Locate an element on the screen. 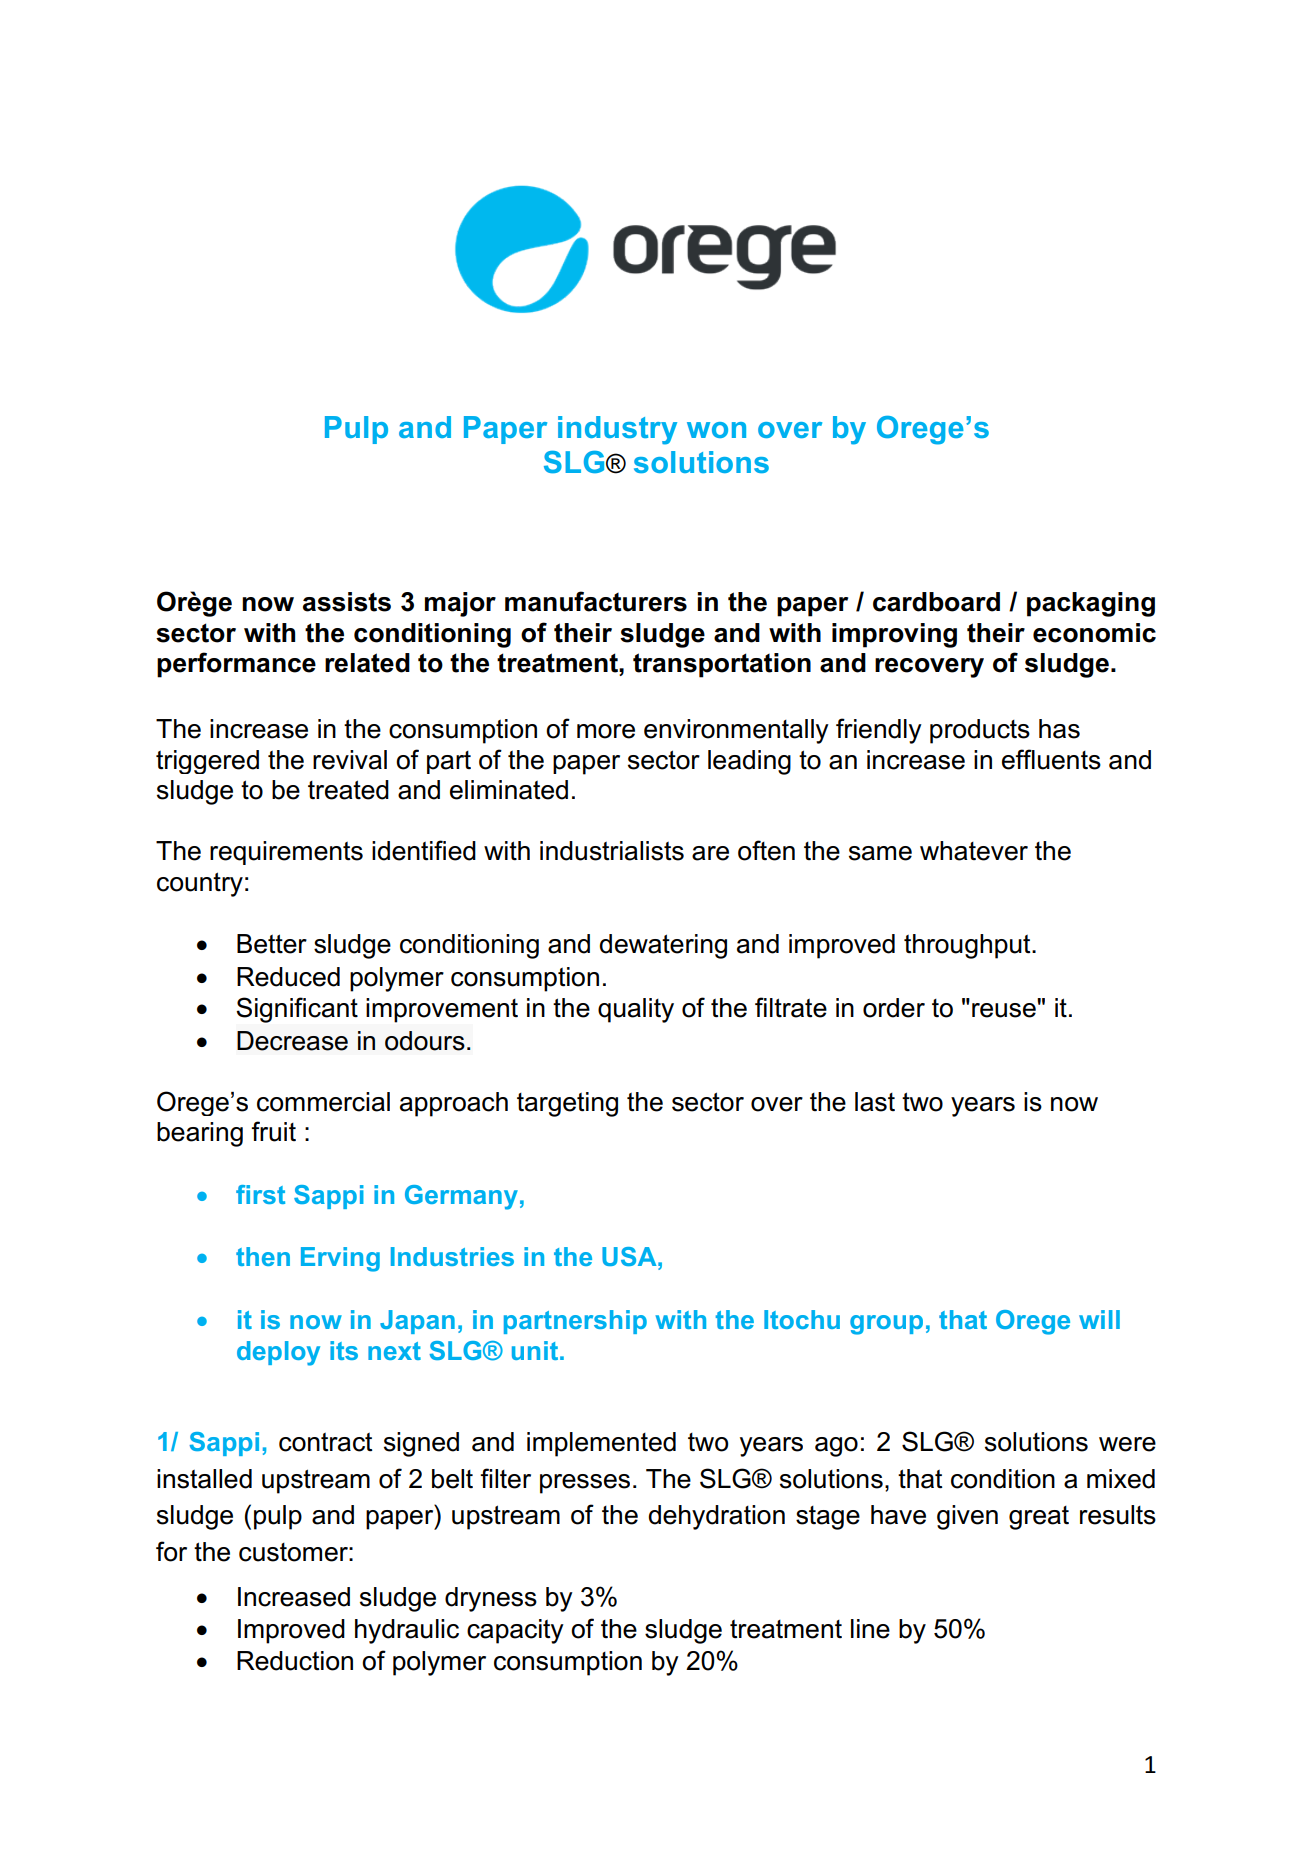 Image resolution: width=1313 pixels, height=1858 pixels. Erving is located at coordinates (340, 1259).
